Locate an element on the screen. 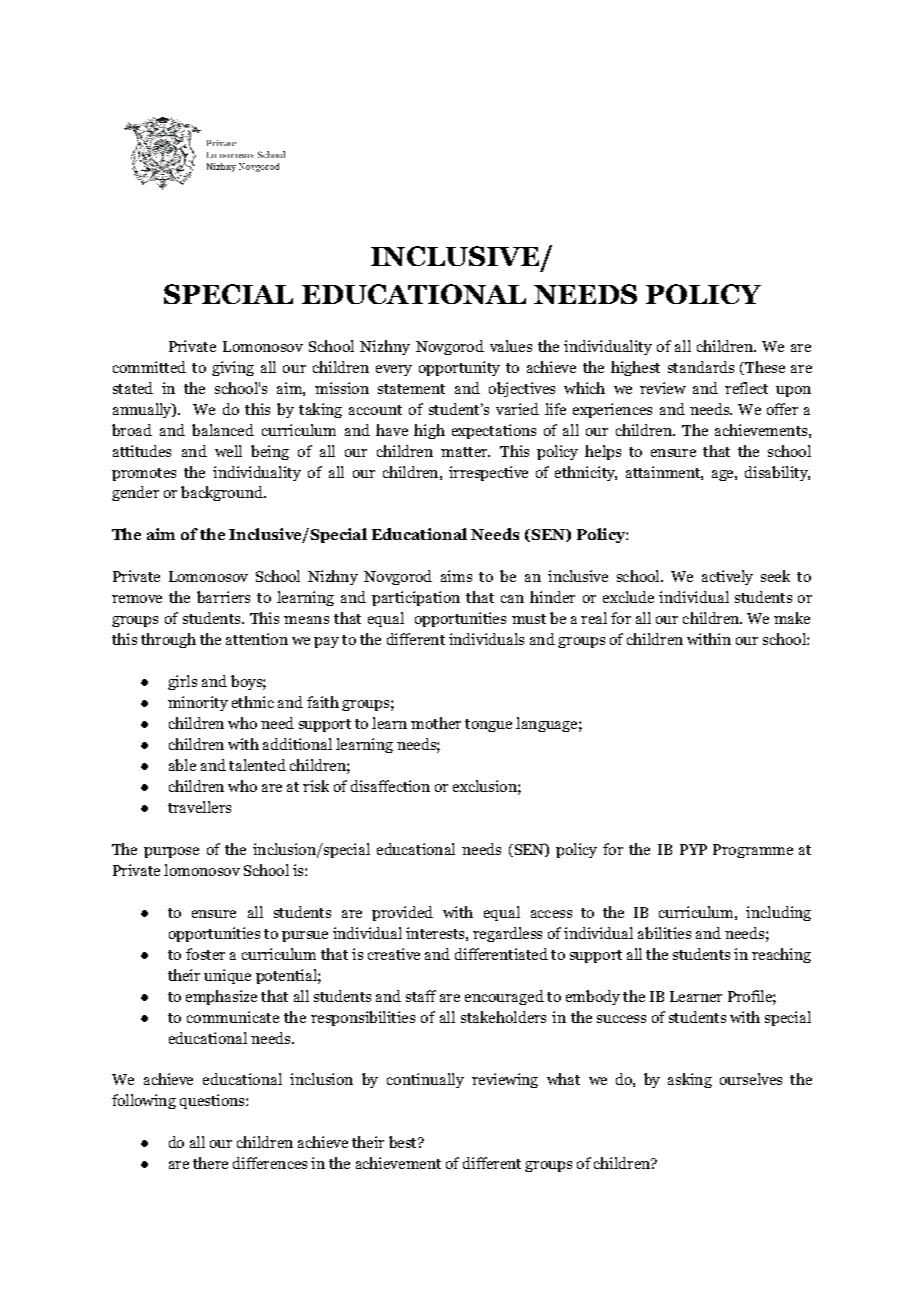  Programme is located at coordinates (753, 851).
